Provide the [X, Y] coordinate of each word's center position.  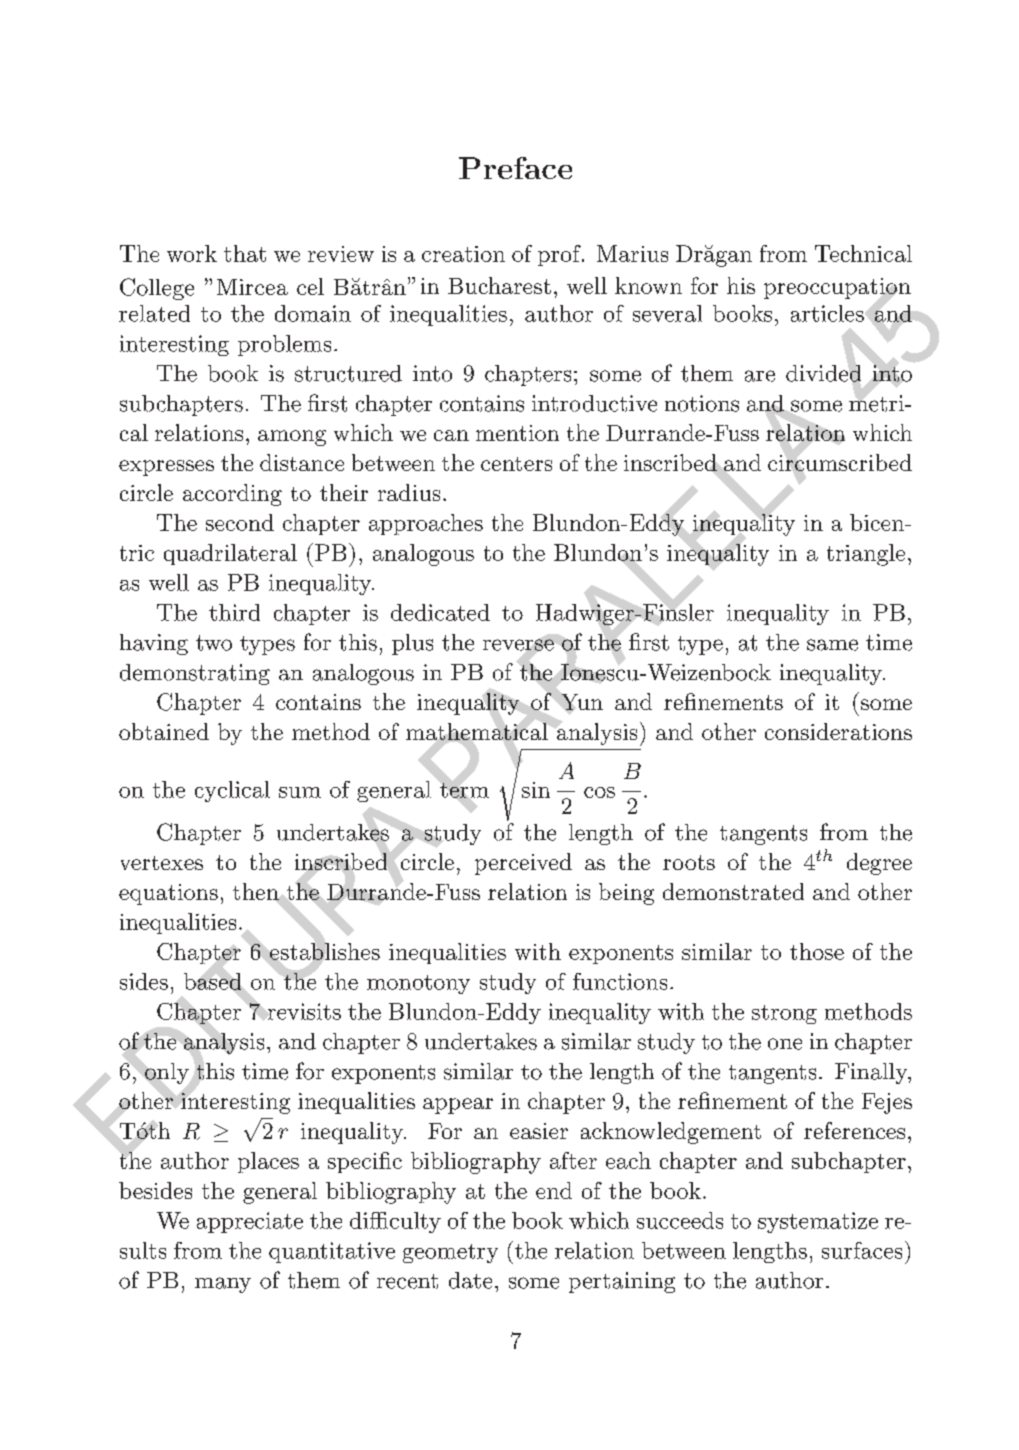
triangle [866, 555]
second [240, 522]
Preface [515, 168]
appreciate [250, 1222]
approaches [426, 524]
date [470, 1280]
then [256, 891]
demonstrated [733, 891]
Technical [863, 253]
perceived [523, 864]
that [245, 253]
